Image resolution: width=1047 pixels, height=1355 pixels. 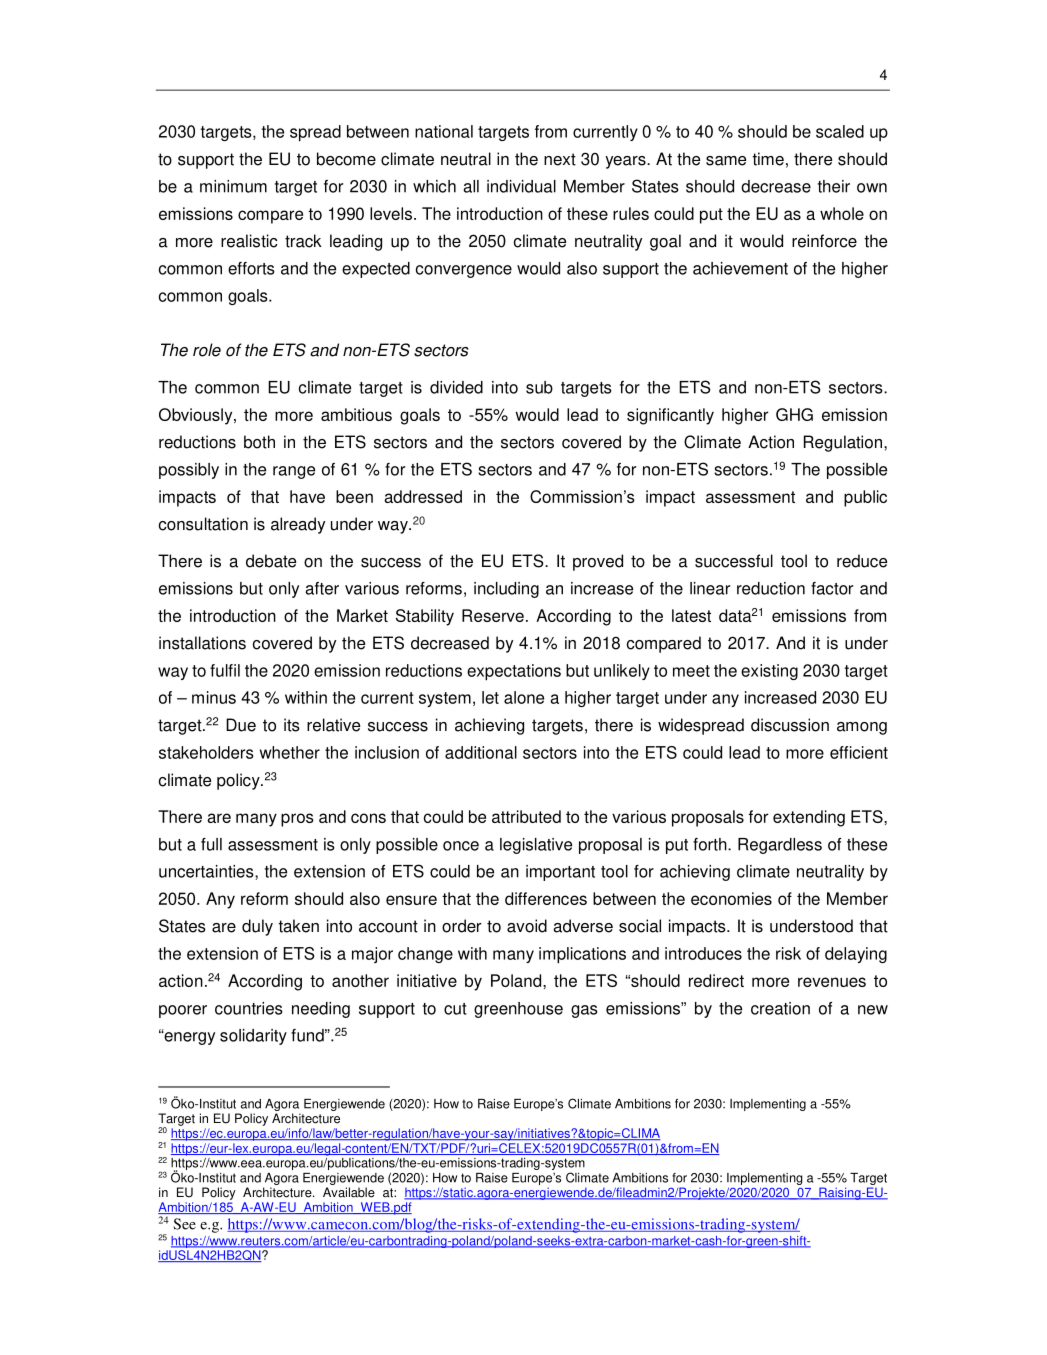 I want to click on creation, so click(x=780, y=1008).
